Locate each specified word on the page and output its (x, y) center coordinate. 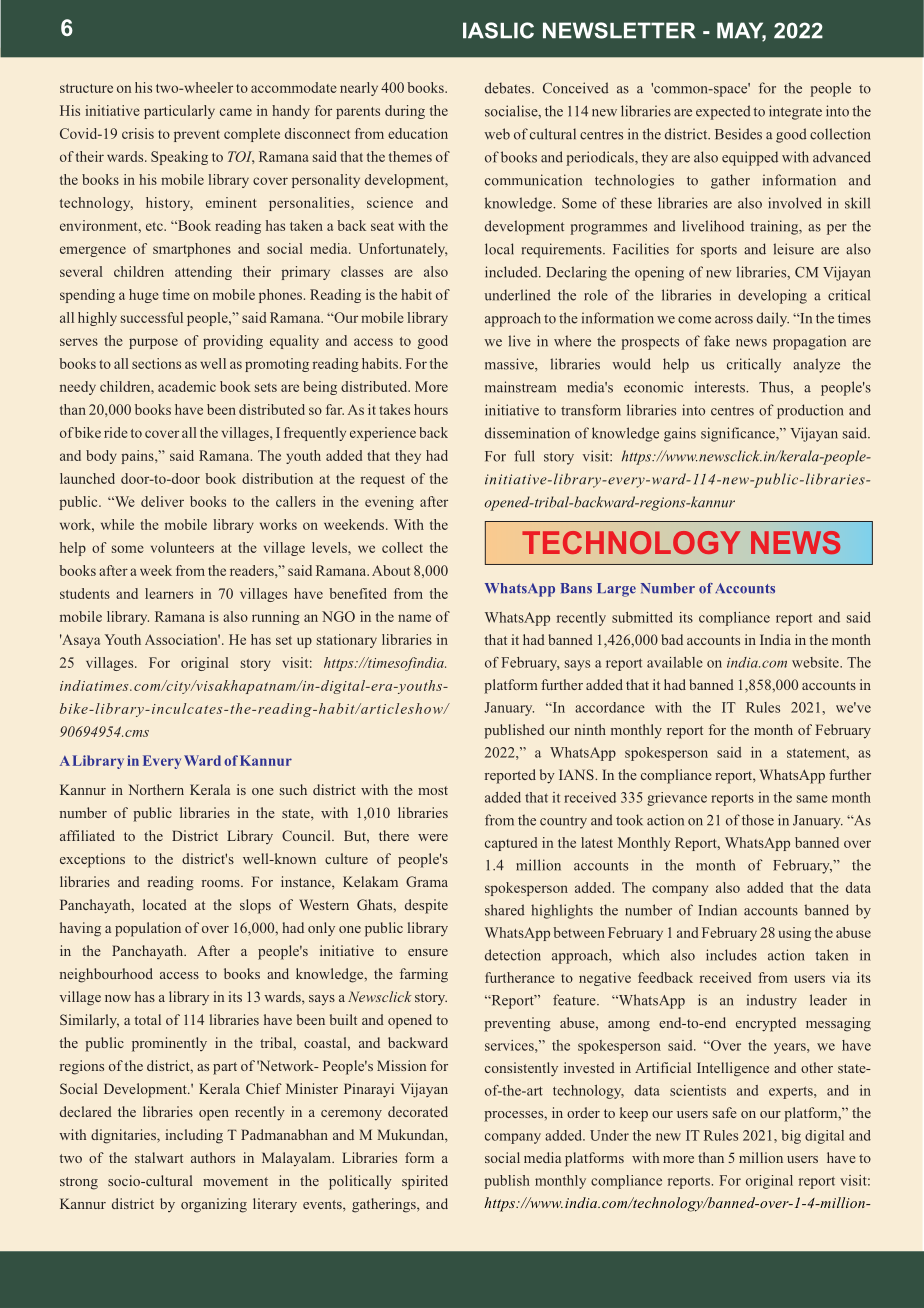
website (816, 662)
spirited (425, 1182)
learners (169, 593)
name (414, 618)
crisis (138, 133)
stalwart (159, 1157)
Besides (738, 134)
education (418, 133)
